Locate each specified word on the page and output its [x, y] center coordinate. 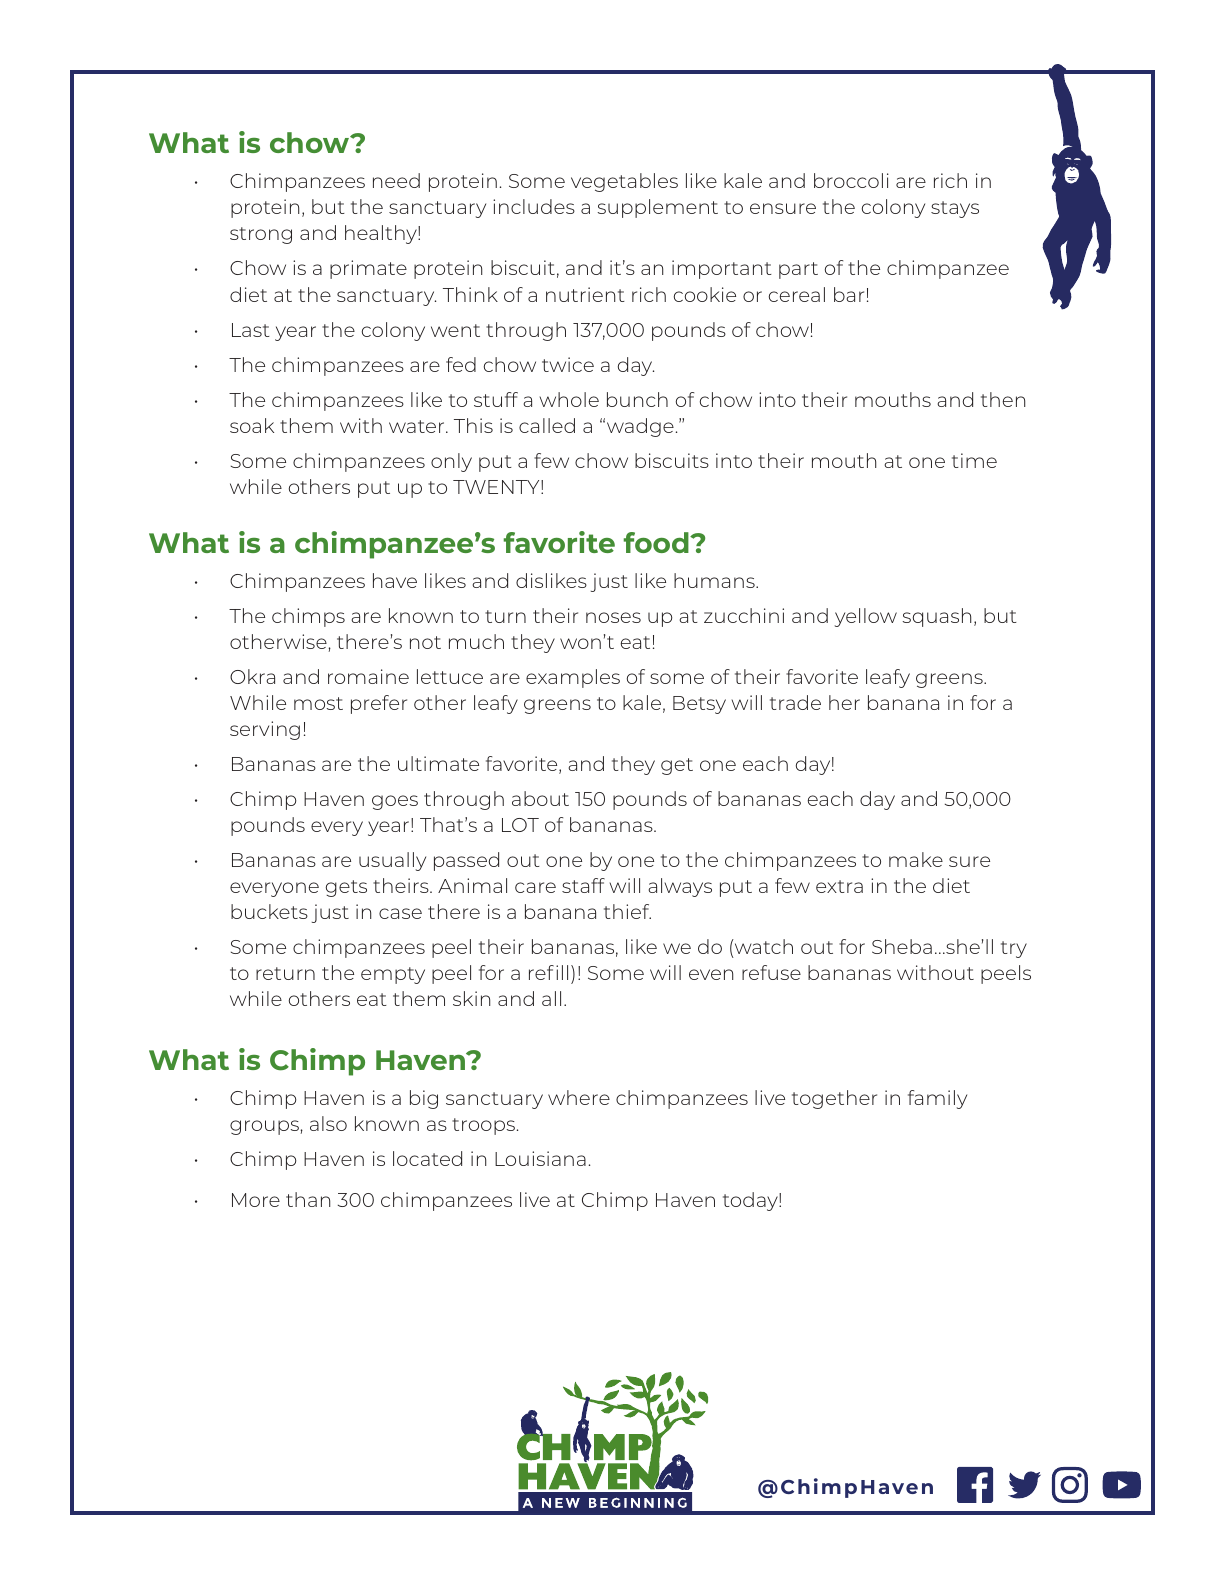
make [916, 859]
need [396, 180]
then [1003, 399]
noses [613, 617]
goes [395, 802]
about [540, 798]
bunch [637, 399]
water [418, 426]
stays [955, 209]
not [425, 642]
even [711, 974]
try [1014, 949]
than [308, 1199]
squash [937, 617]
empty [393, 975]
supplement [658, 208]
